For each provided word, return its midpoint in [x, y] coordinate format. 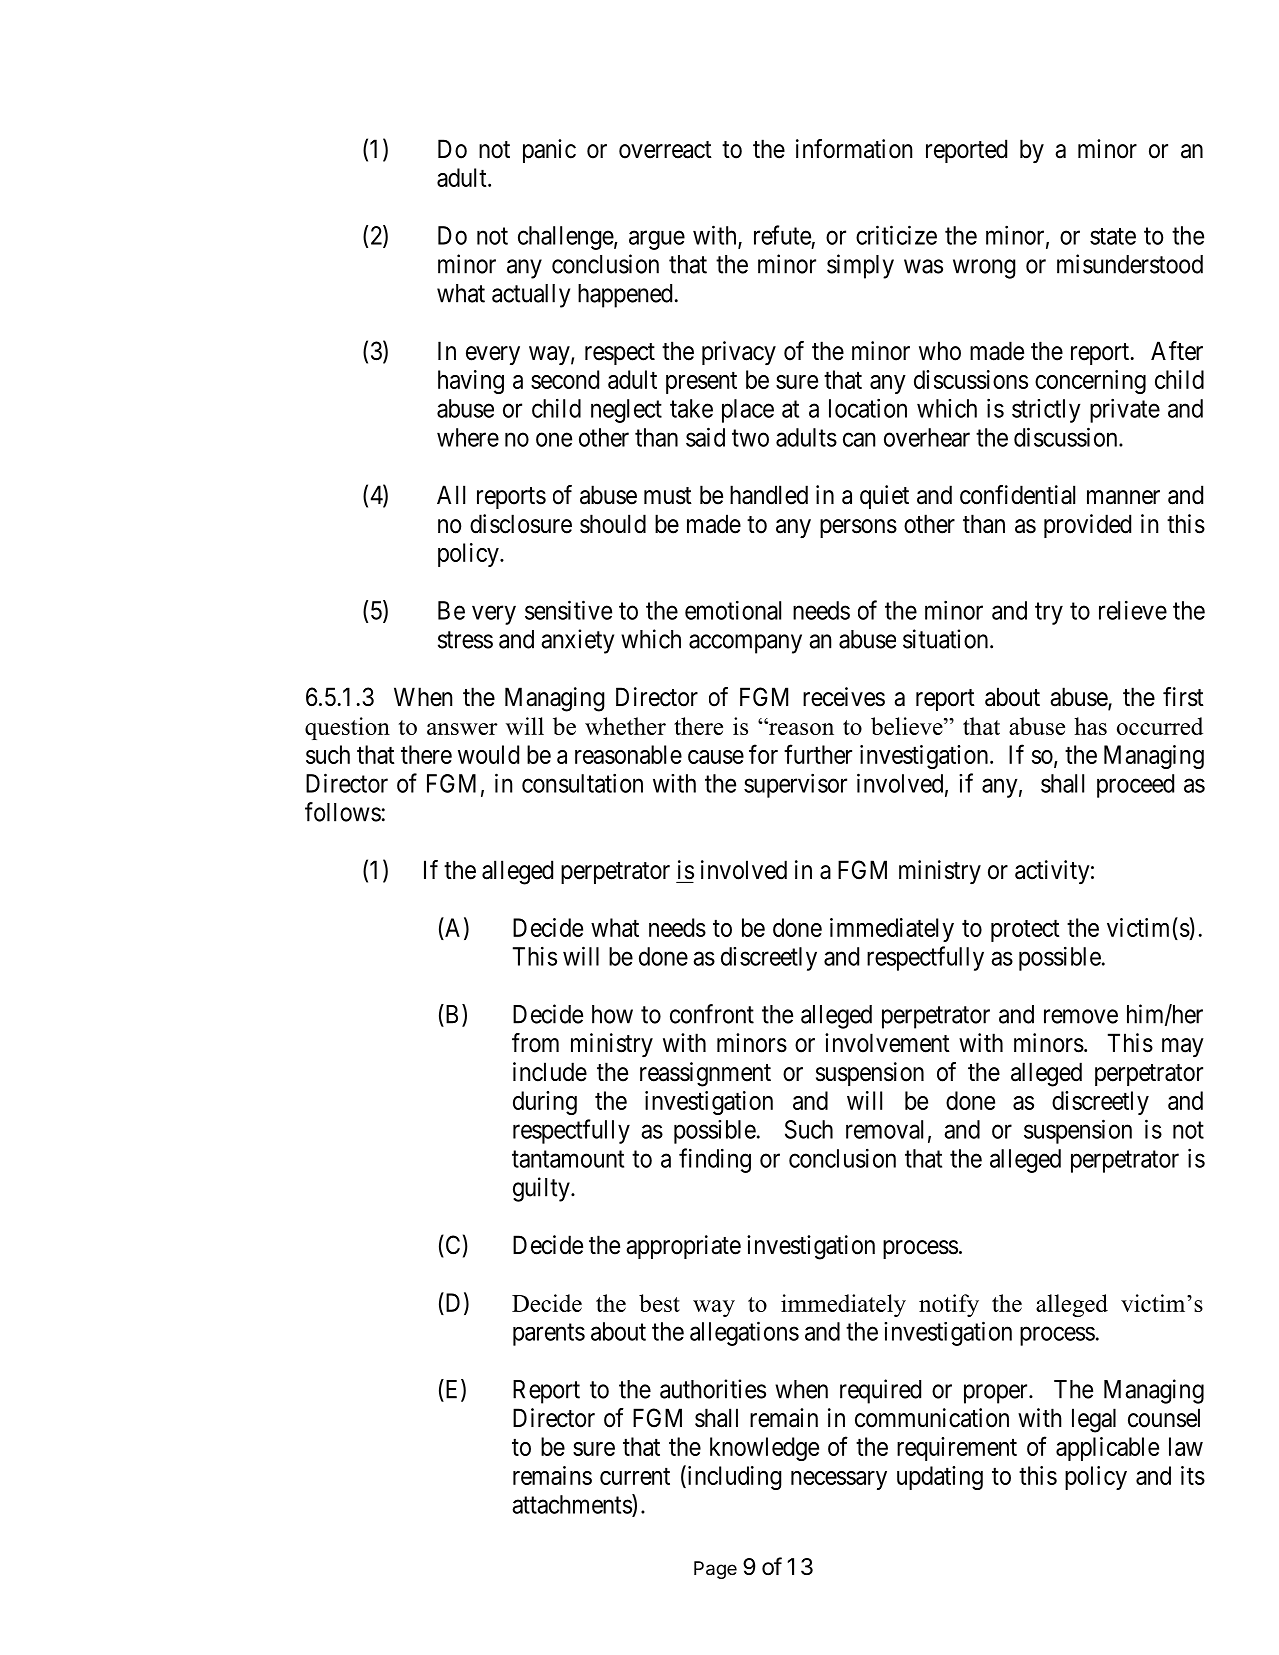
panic [549, 151]
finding [715, 1160]
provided [1087, 526]
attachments [572, 1504]
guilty [542, 1189]
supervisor [795, 785]
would [488, 754]
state [1113, 236]
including [733, 1477]
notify [949, 1305]
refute [782, 235]
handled [769, 495]
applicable [1107, 1449]
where [468, 437]
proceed [1135, 786]
